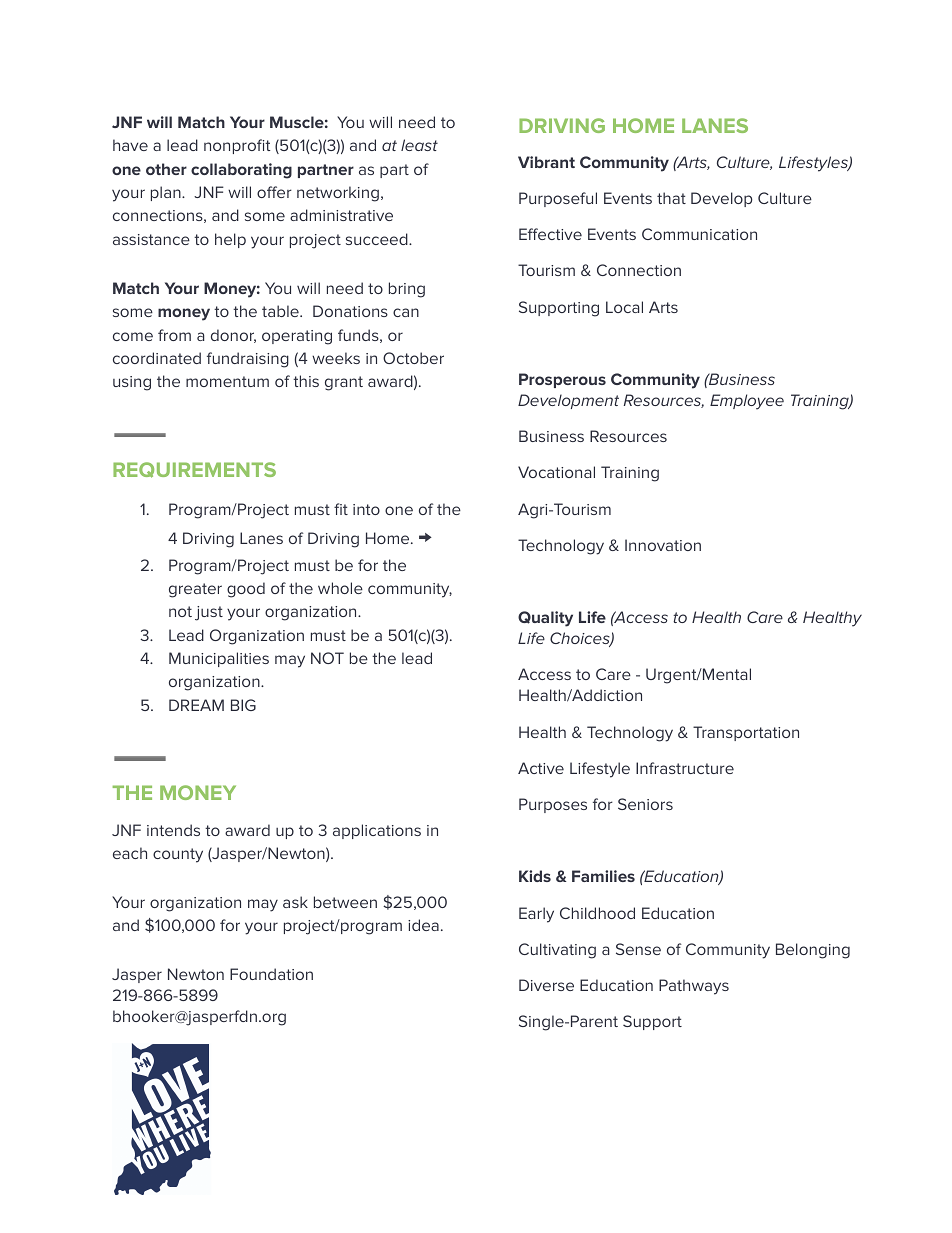  What do you see at coordinates (423, 925) in the screenshot?
I see `idea` at bounding box center [423, 925].
